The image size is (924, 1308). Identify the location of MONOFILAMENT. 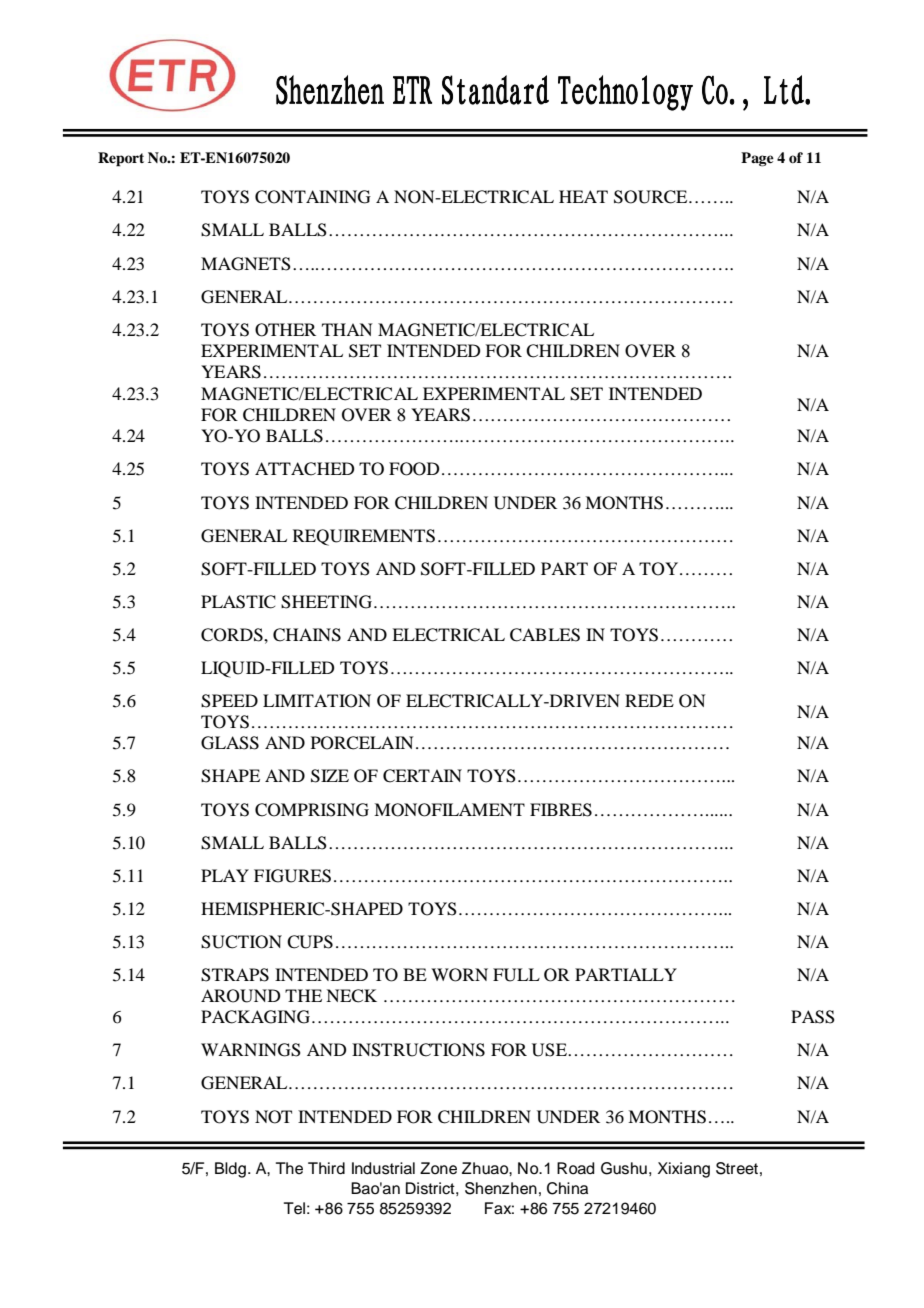
(449, 810).
